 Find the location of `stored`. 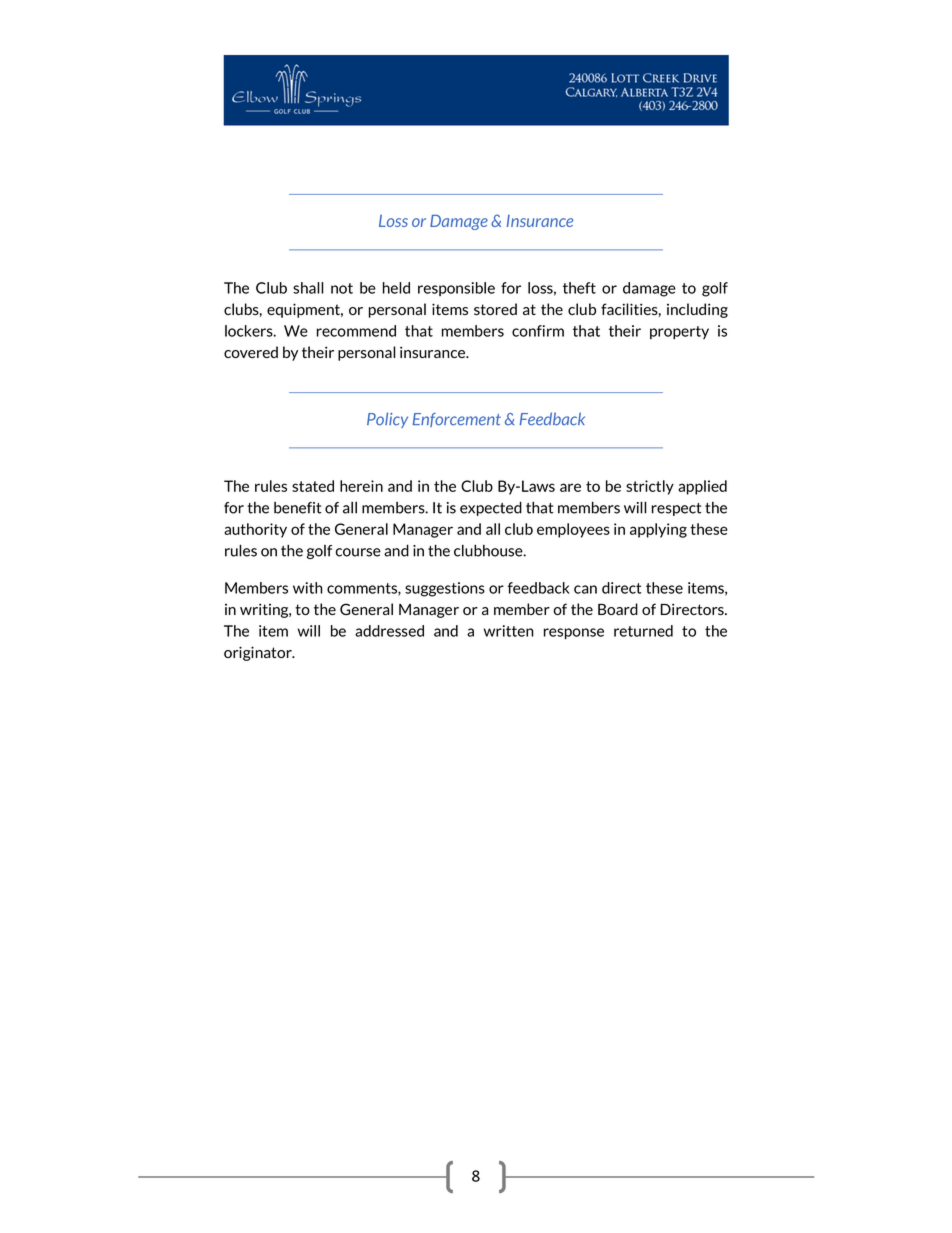

stored is located at coordinates (495, 309).
